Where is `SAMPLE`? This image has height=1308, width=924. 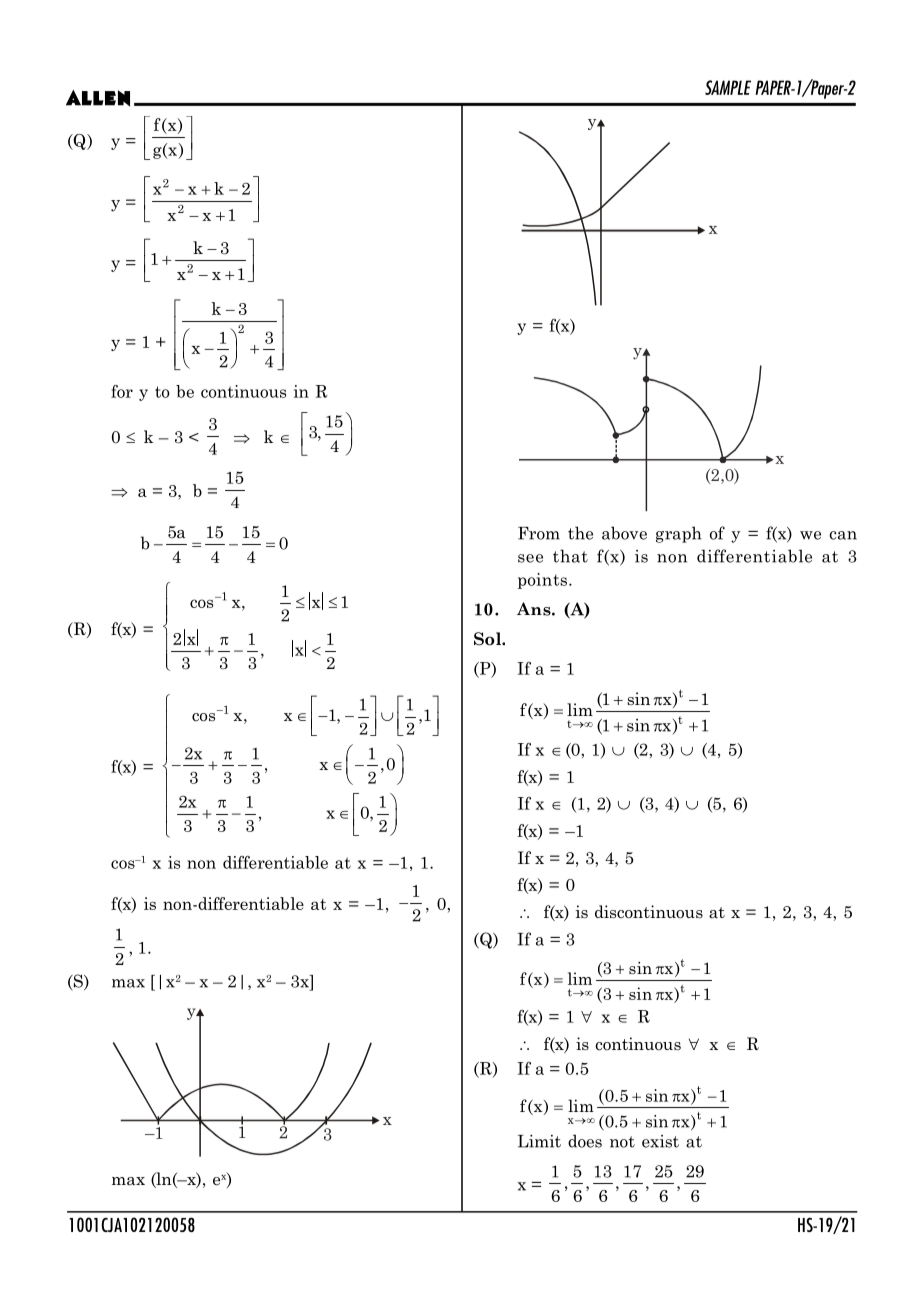 SAMPLE is located at coordinates (728, 87).
